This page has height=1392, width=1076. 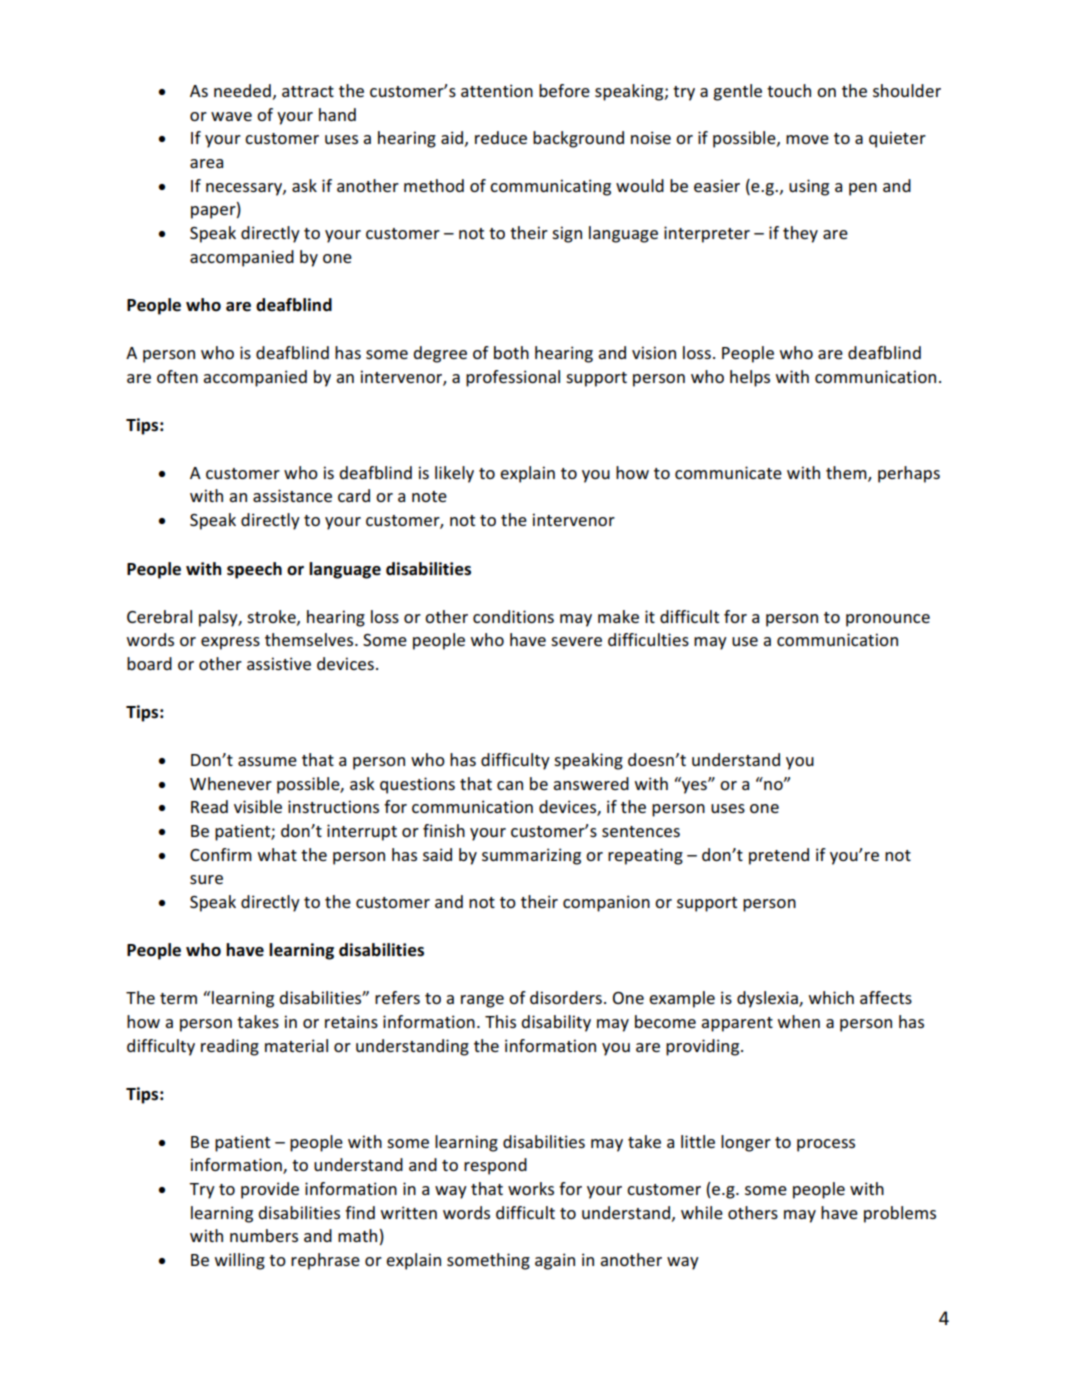 I want to click on pronounce, so click(x=888, y=620).
